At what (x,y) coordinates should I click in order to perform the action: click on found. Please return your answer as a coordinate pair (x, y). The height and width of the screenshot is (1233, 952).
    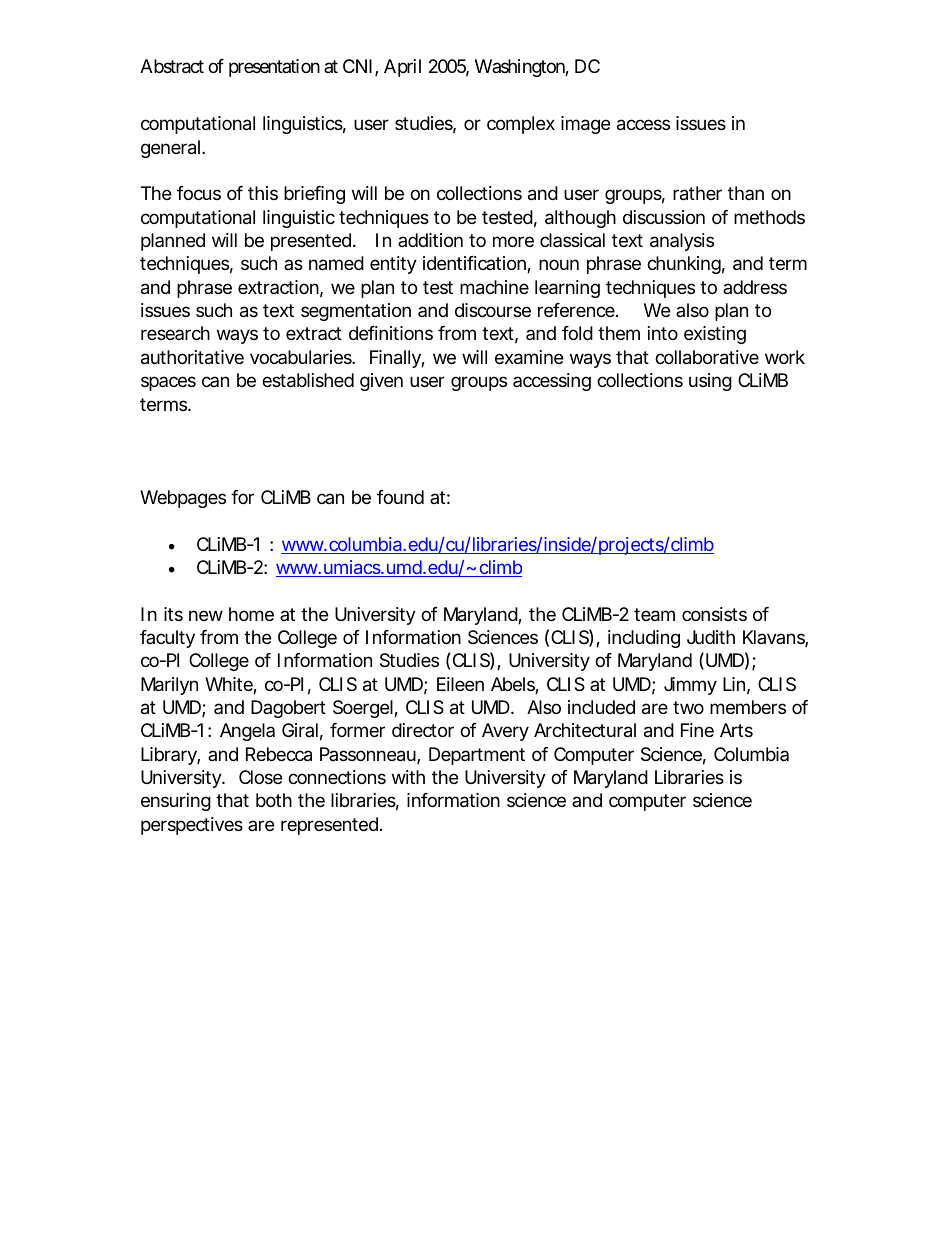
    Looking at the image, I should click on (400, 497).
